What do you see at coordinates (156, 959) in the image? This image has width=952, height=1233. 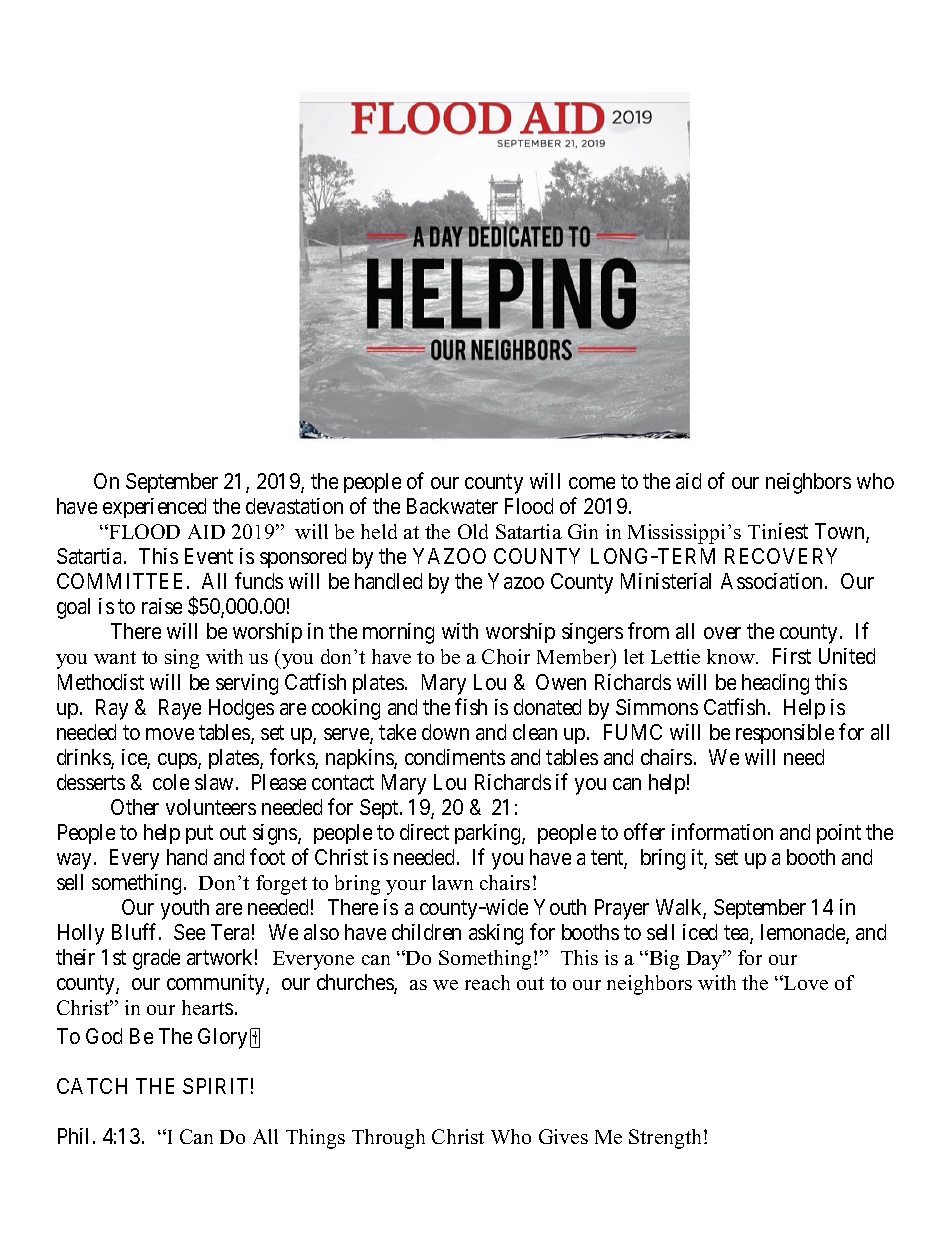 I see `grade` at bounding box center [156, 959].
